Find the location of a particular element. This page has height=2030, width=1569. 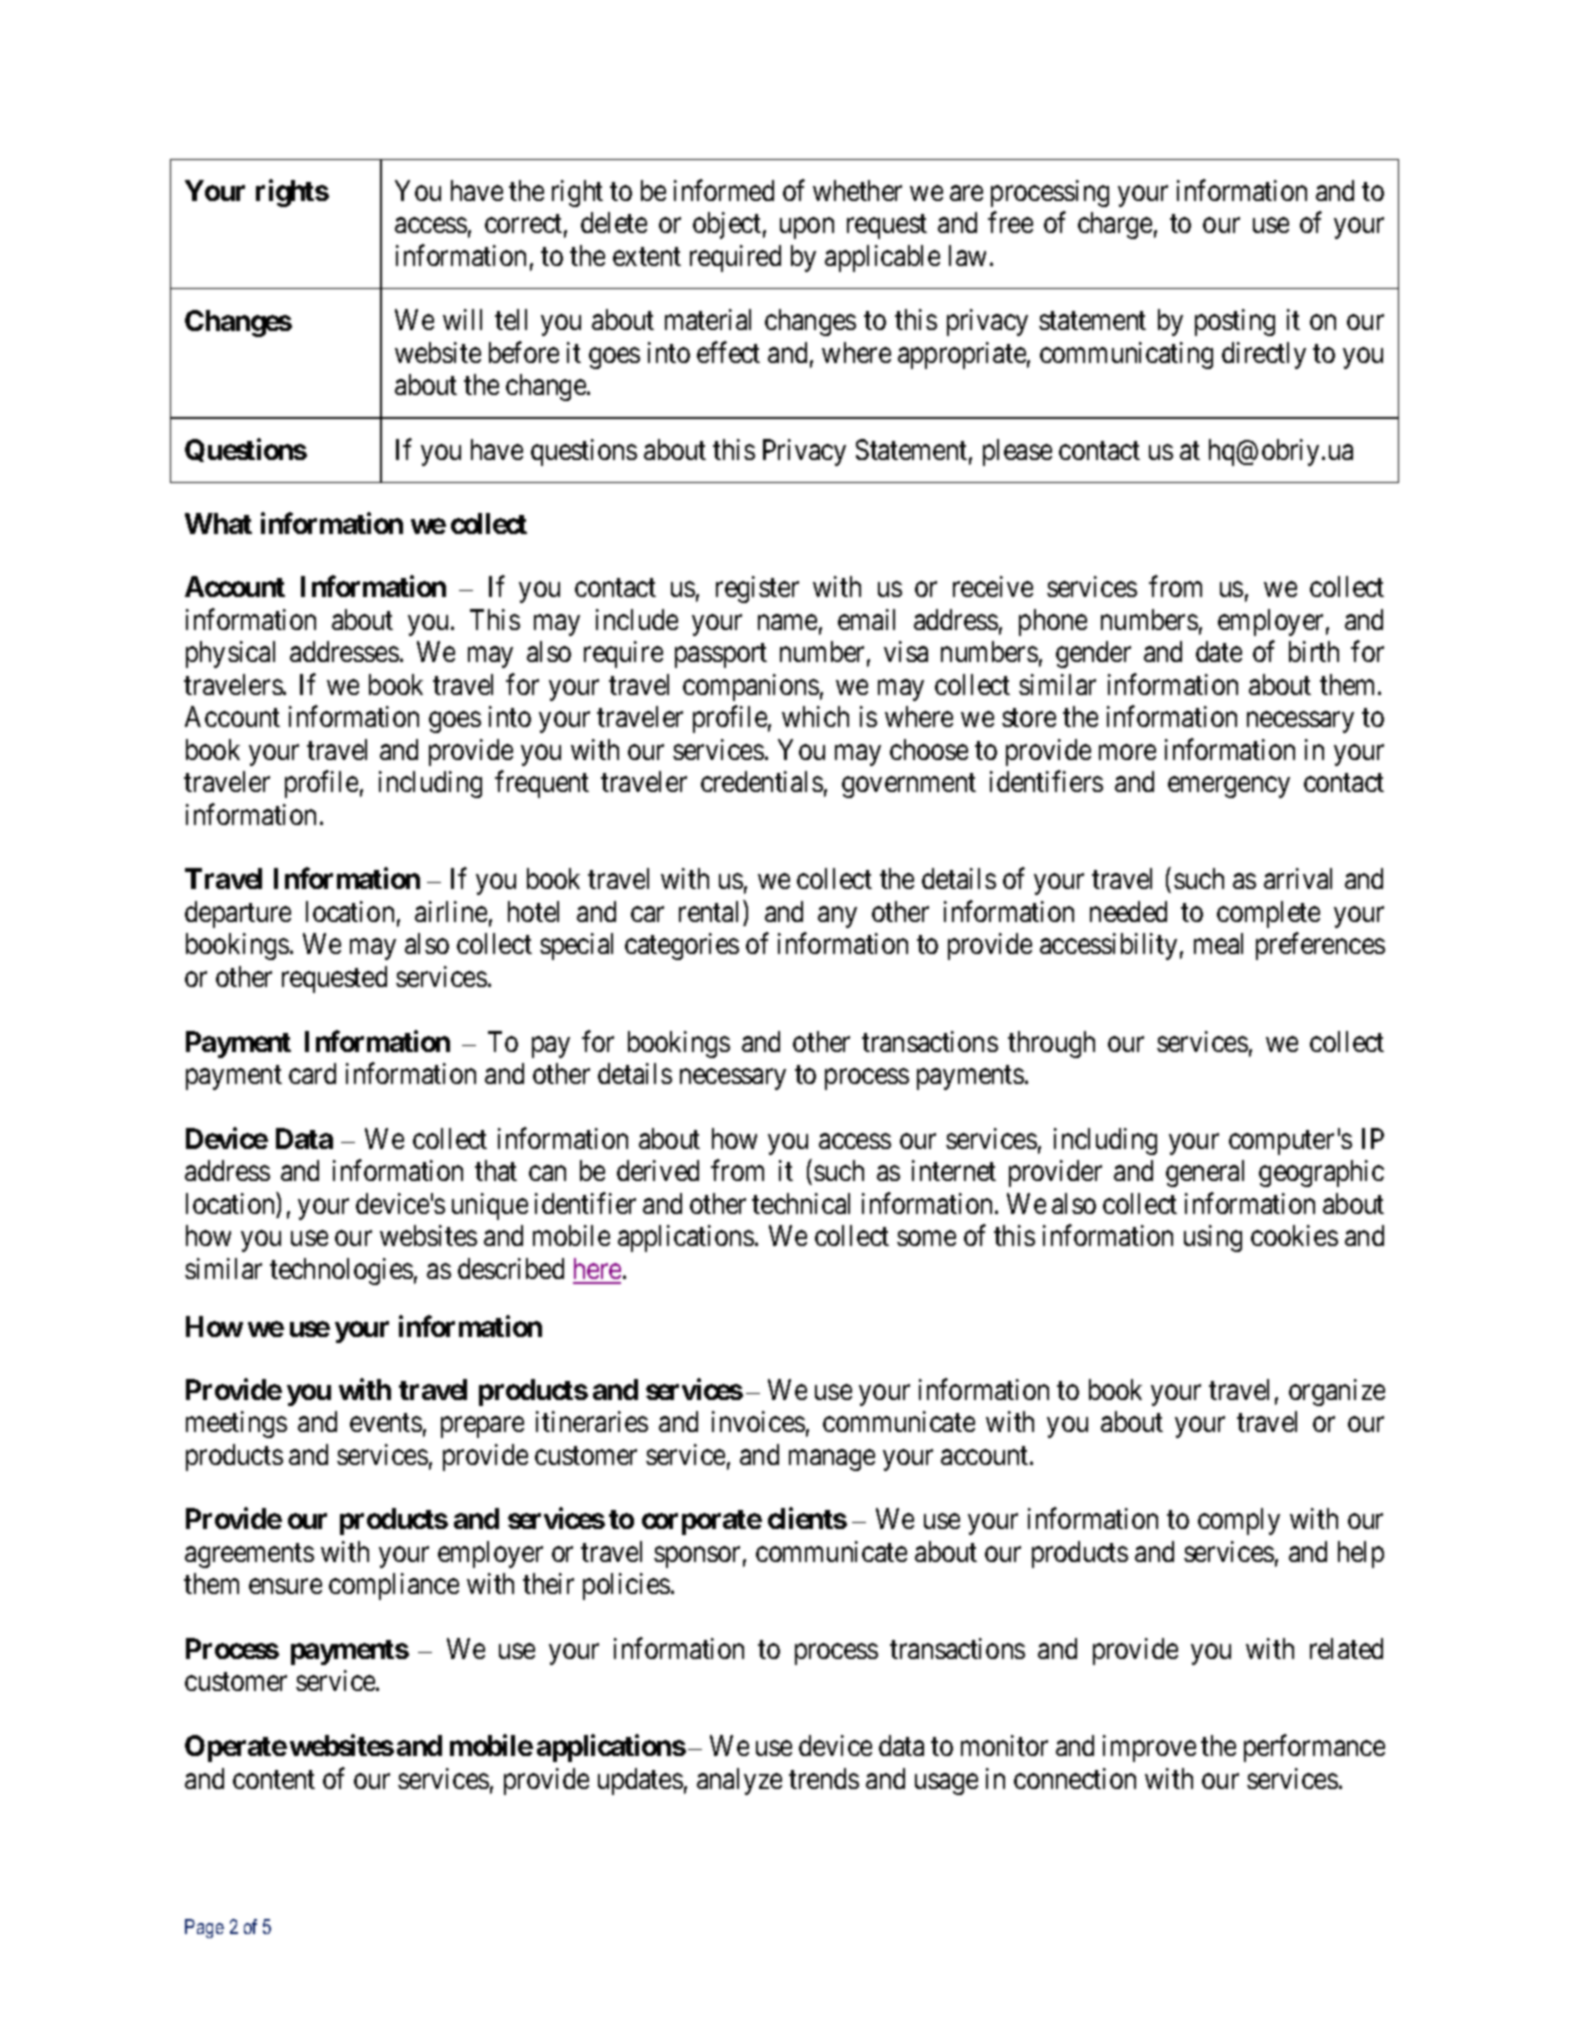

airline is located at coordinates (451, 911).
